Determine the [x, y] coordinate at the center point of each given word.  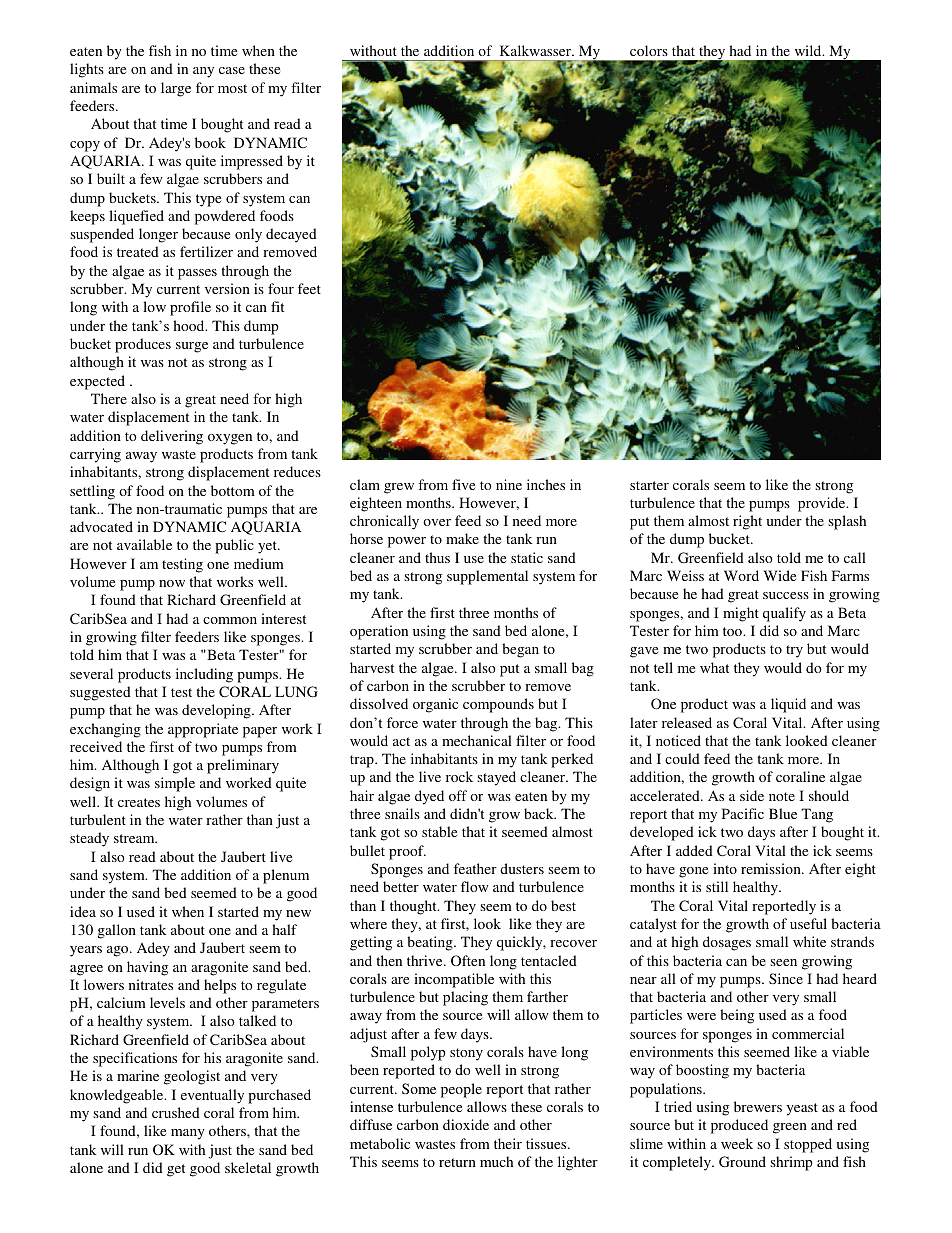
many [188, 1134]
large [176, 89]
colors [649, 50]
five [463, 484]
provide [823, 504]
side [752, 795]
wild [809, 50]
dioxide [466, 1124]
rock [459, 776]
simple [175, 784]
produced [739, 1126]
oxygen [230, 439]
